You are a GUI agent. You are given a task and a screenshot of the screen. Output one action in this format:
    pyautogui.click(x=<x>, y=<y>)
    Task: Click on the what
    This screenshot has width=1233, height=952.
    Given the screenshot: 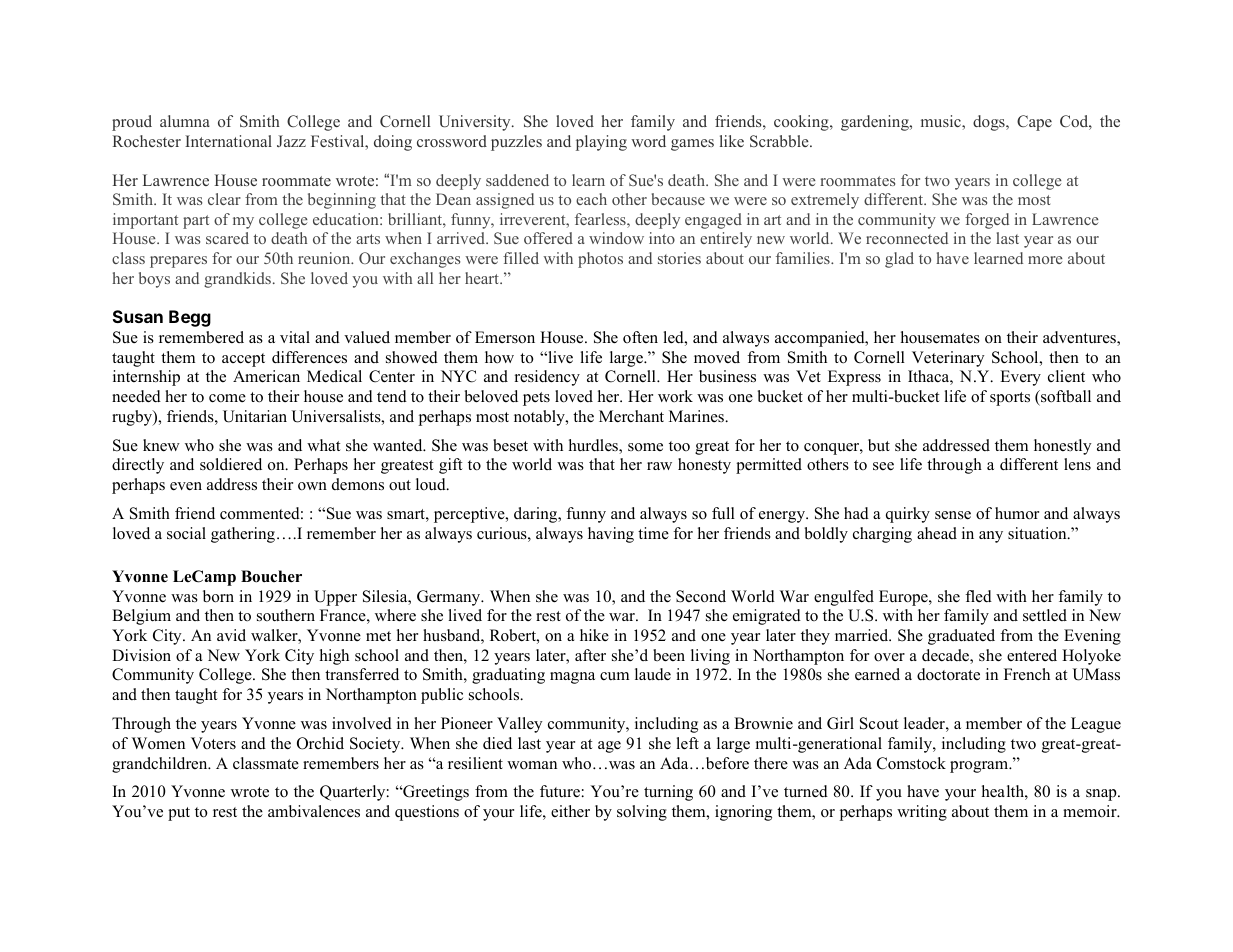 What is the action you would take?
    pyautogui.click(x=323, y=445)
